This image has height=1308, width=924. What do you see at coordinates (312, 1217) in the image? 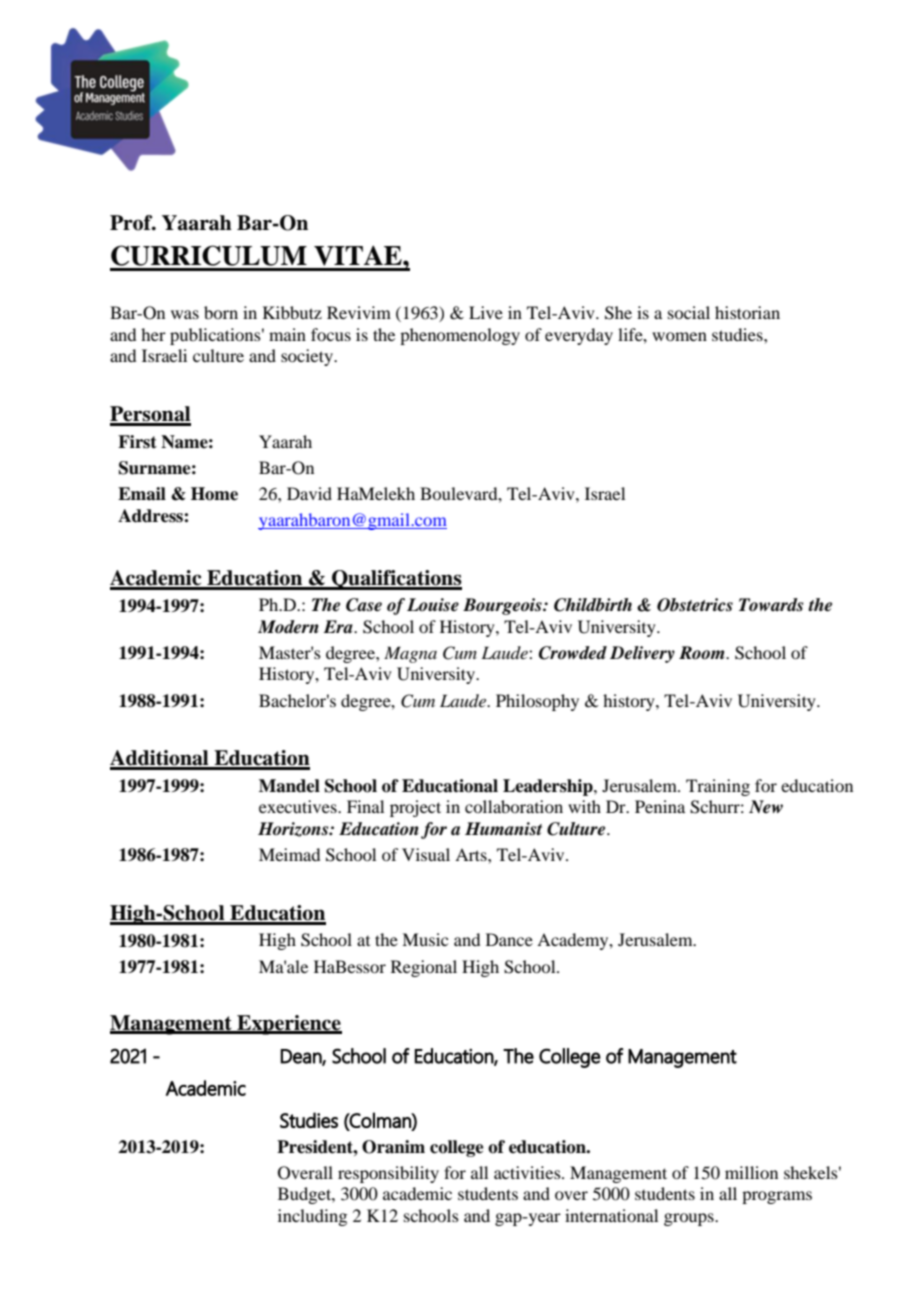
I see `including` at bounding box center [312, 1217].
